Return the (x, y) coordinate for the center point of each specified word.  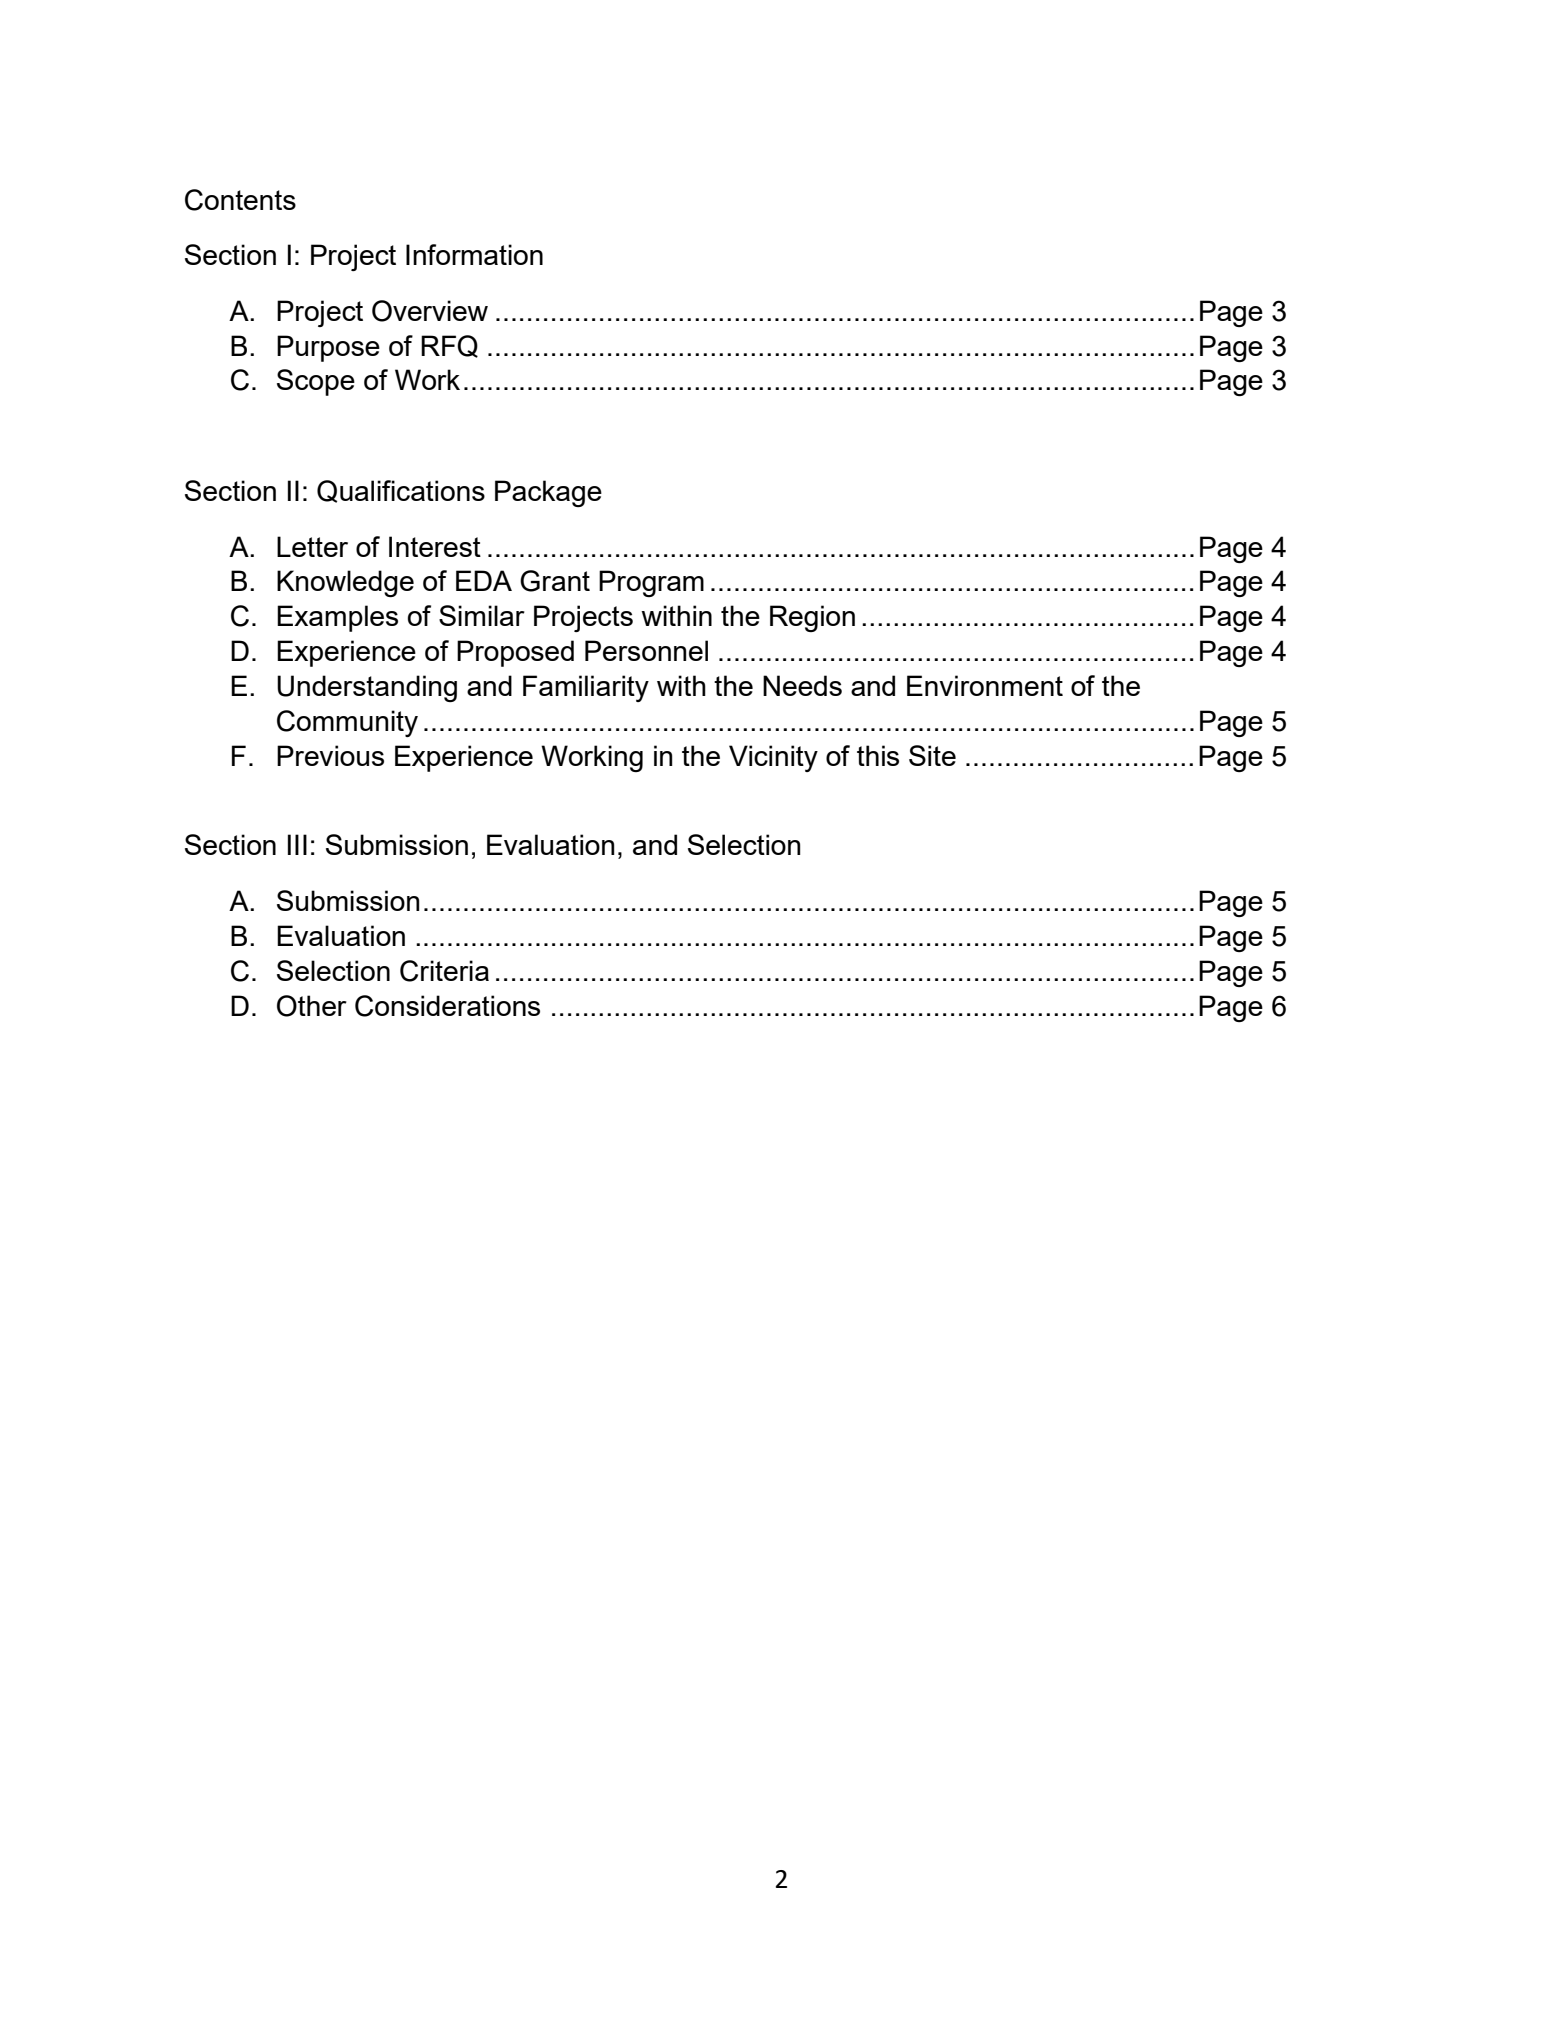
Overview (430, 311)
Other (312, 1006)
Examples (337, 618)
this (878, 755)
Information (474, 254)
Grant (555, 581)
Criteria (444, 971)
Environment (985, 685)
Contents (240, 200)
